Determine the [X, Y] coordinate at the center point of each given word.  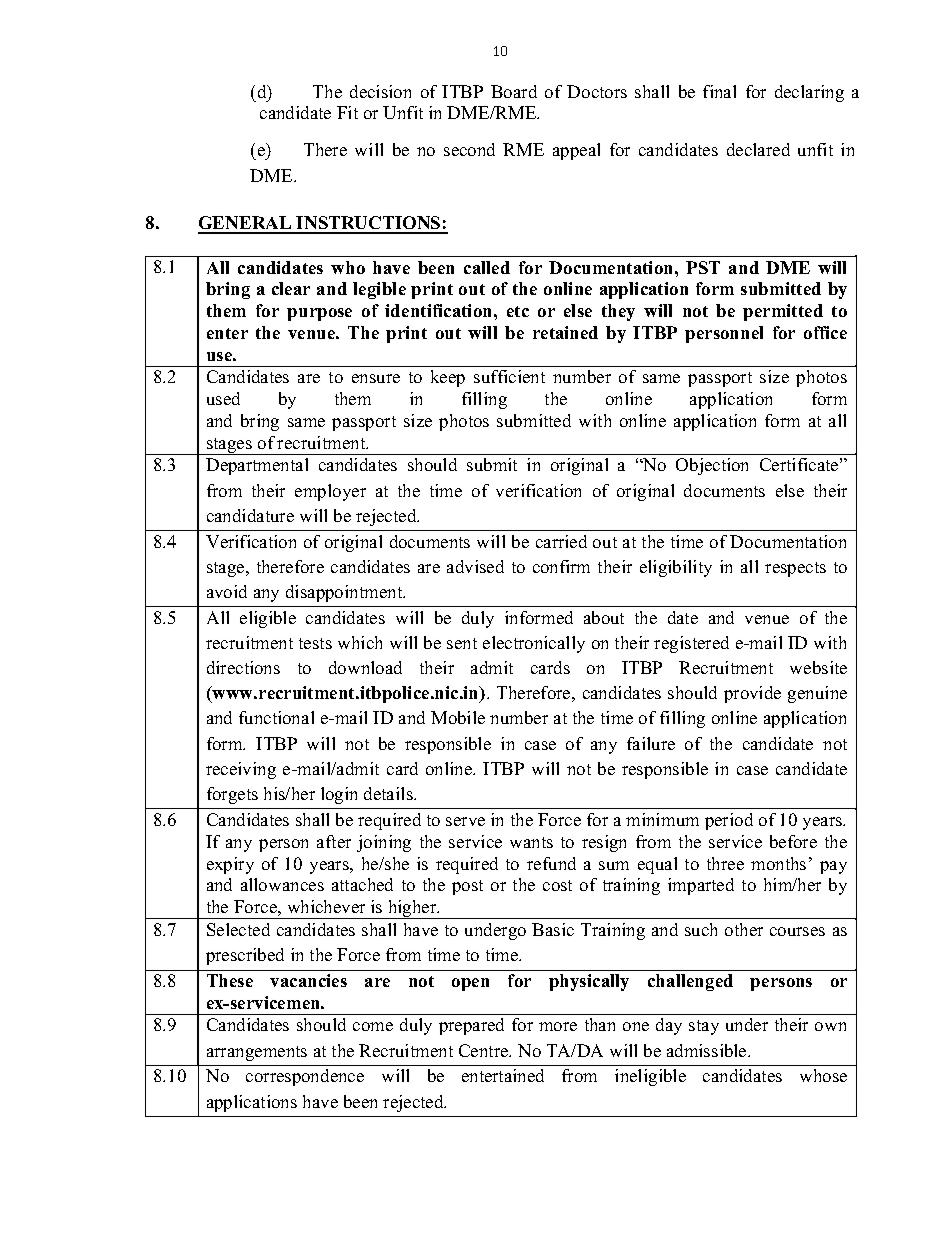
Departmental [257, 466]
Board [514, 91]
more [558, 1026]
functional [276, 717]
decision [380, 91]
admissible [708, 1050]
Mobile [458, 717]
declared [758, 149]
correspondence [305, 1077]
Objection [712, 466]
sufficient [509, 376]
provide [752, 694]
